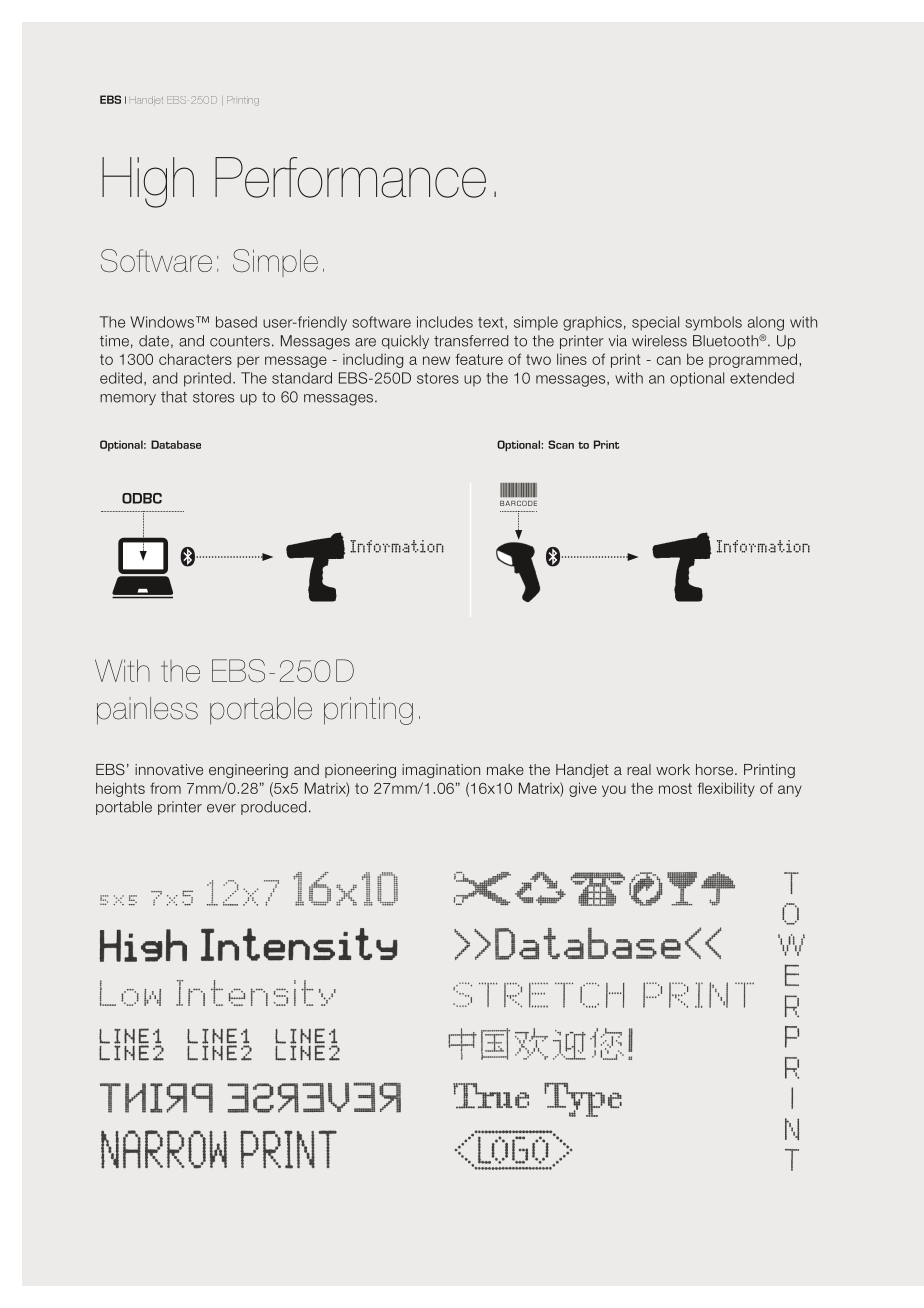  I want to click on transferred, so click(471, 341).
